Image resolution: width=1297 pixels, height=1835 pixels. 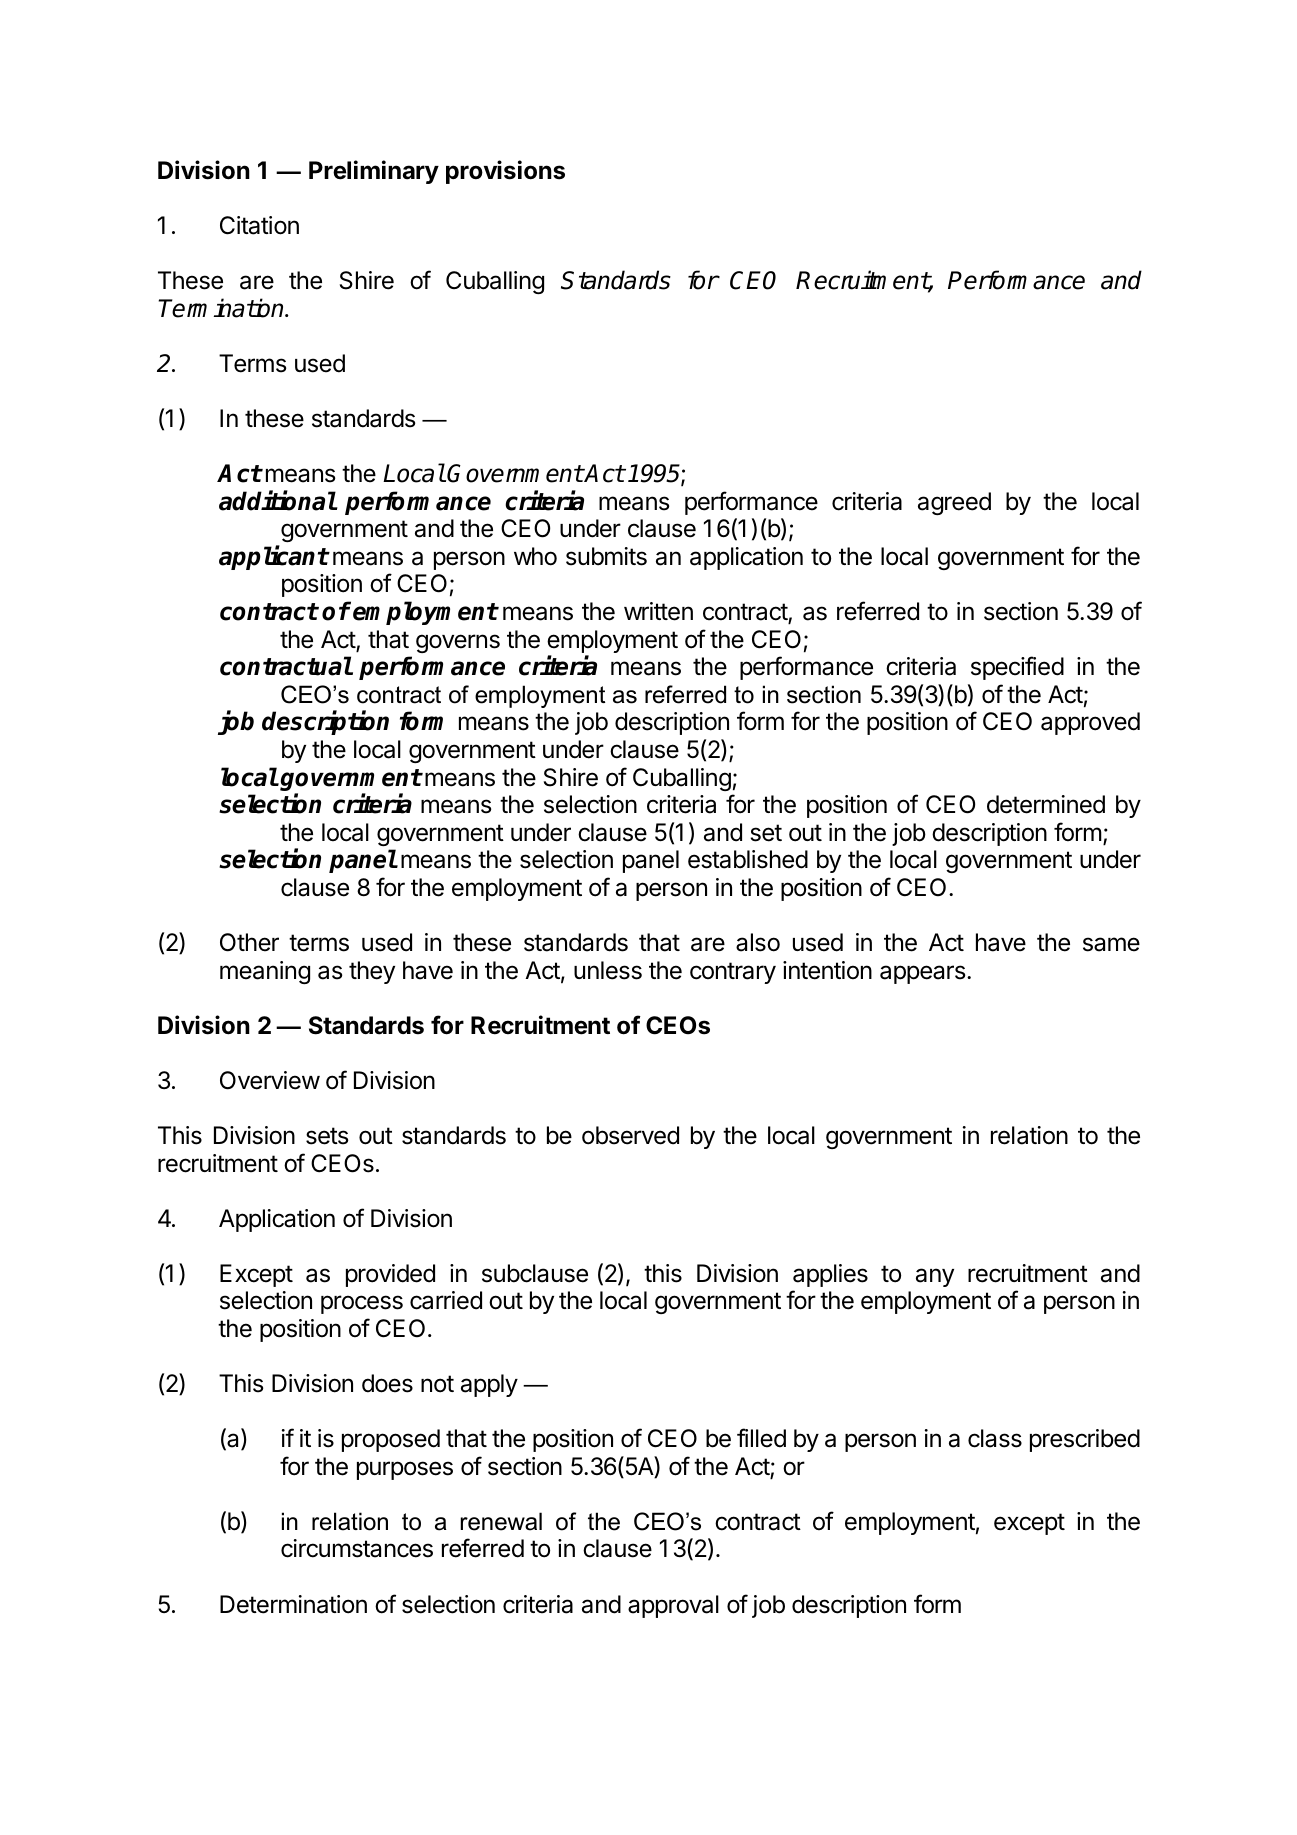 What do you see at coordinates (673, 1606) in the page?
I see `approval` at bounding box center [673, 1606].
